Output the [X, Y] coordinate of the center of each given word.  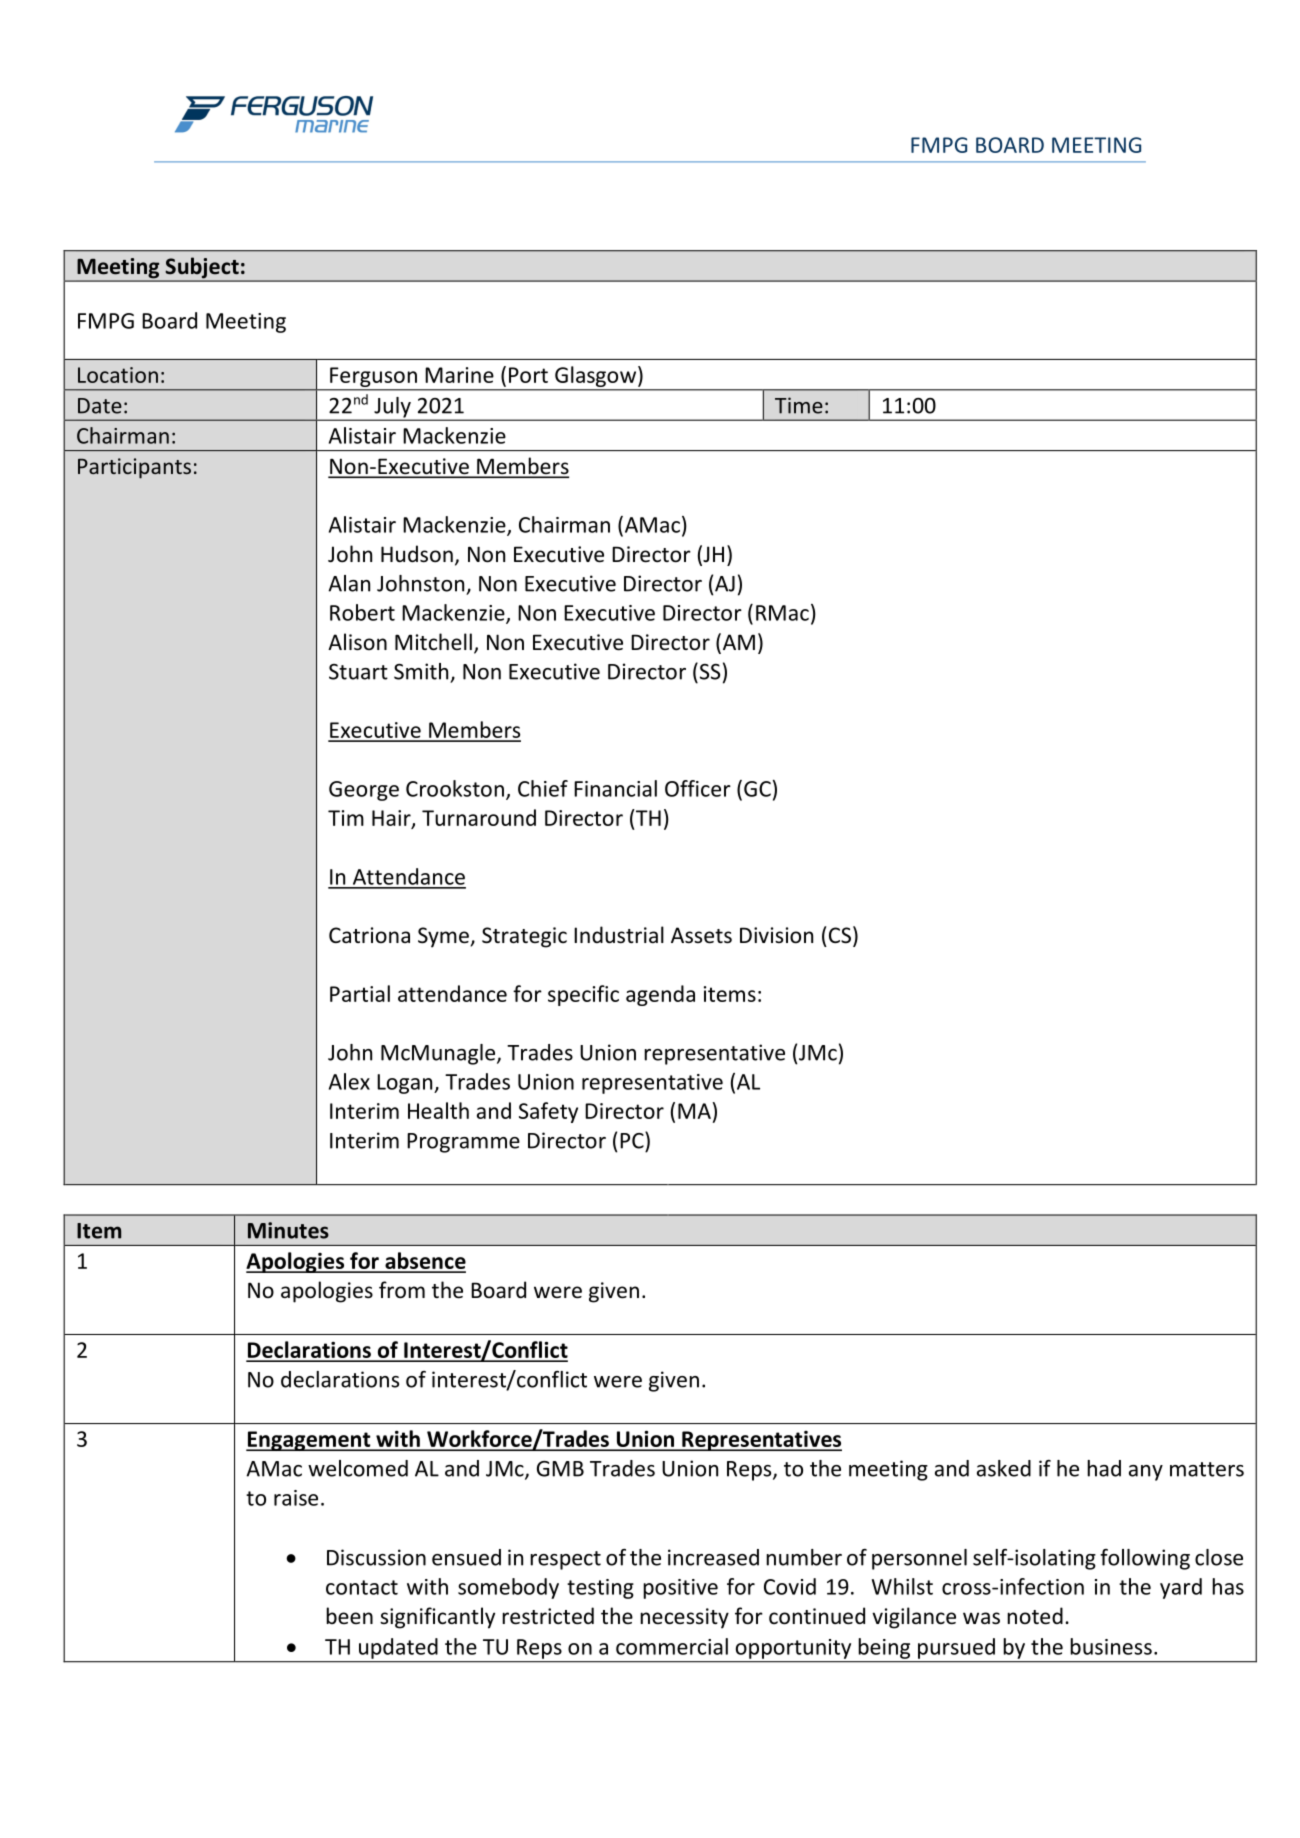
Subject [202, 269]
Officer [698, 788]
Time [799, 405]
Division [776, 935]
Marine [459, 375]
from [402, 1290]
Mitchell [433, 642]
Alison [357, 642]
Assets [701, 935]
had [1104, 1468]
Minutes [288, 1230]
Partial [360, 993]
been [349, 1615]
